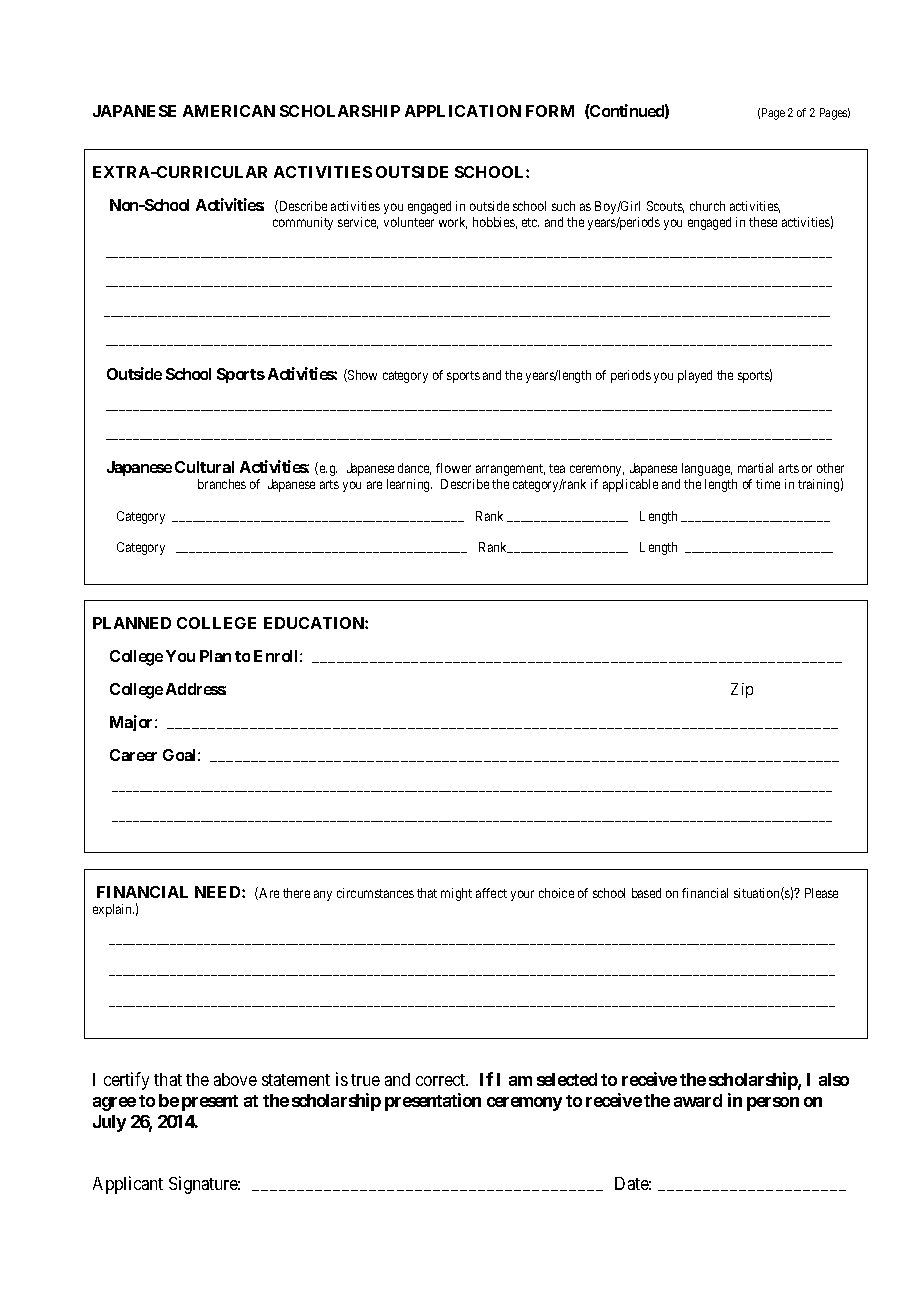 The height and width of the page is (1308, 924). Describe the element at coordinates (491, 893) in the page. I see `affect` at that location.
